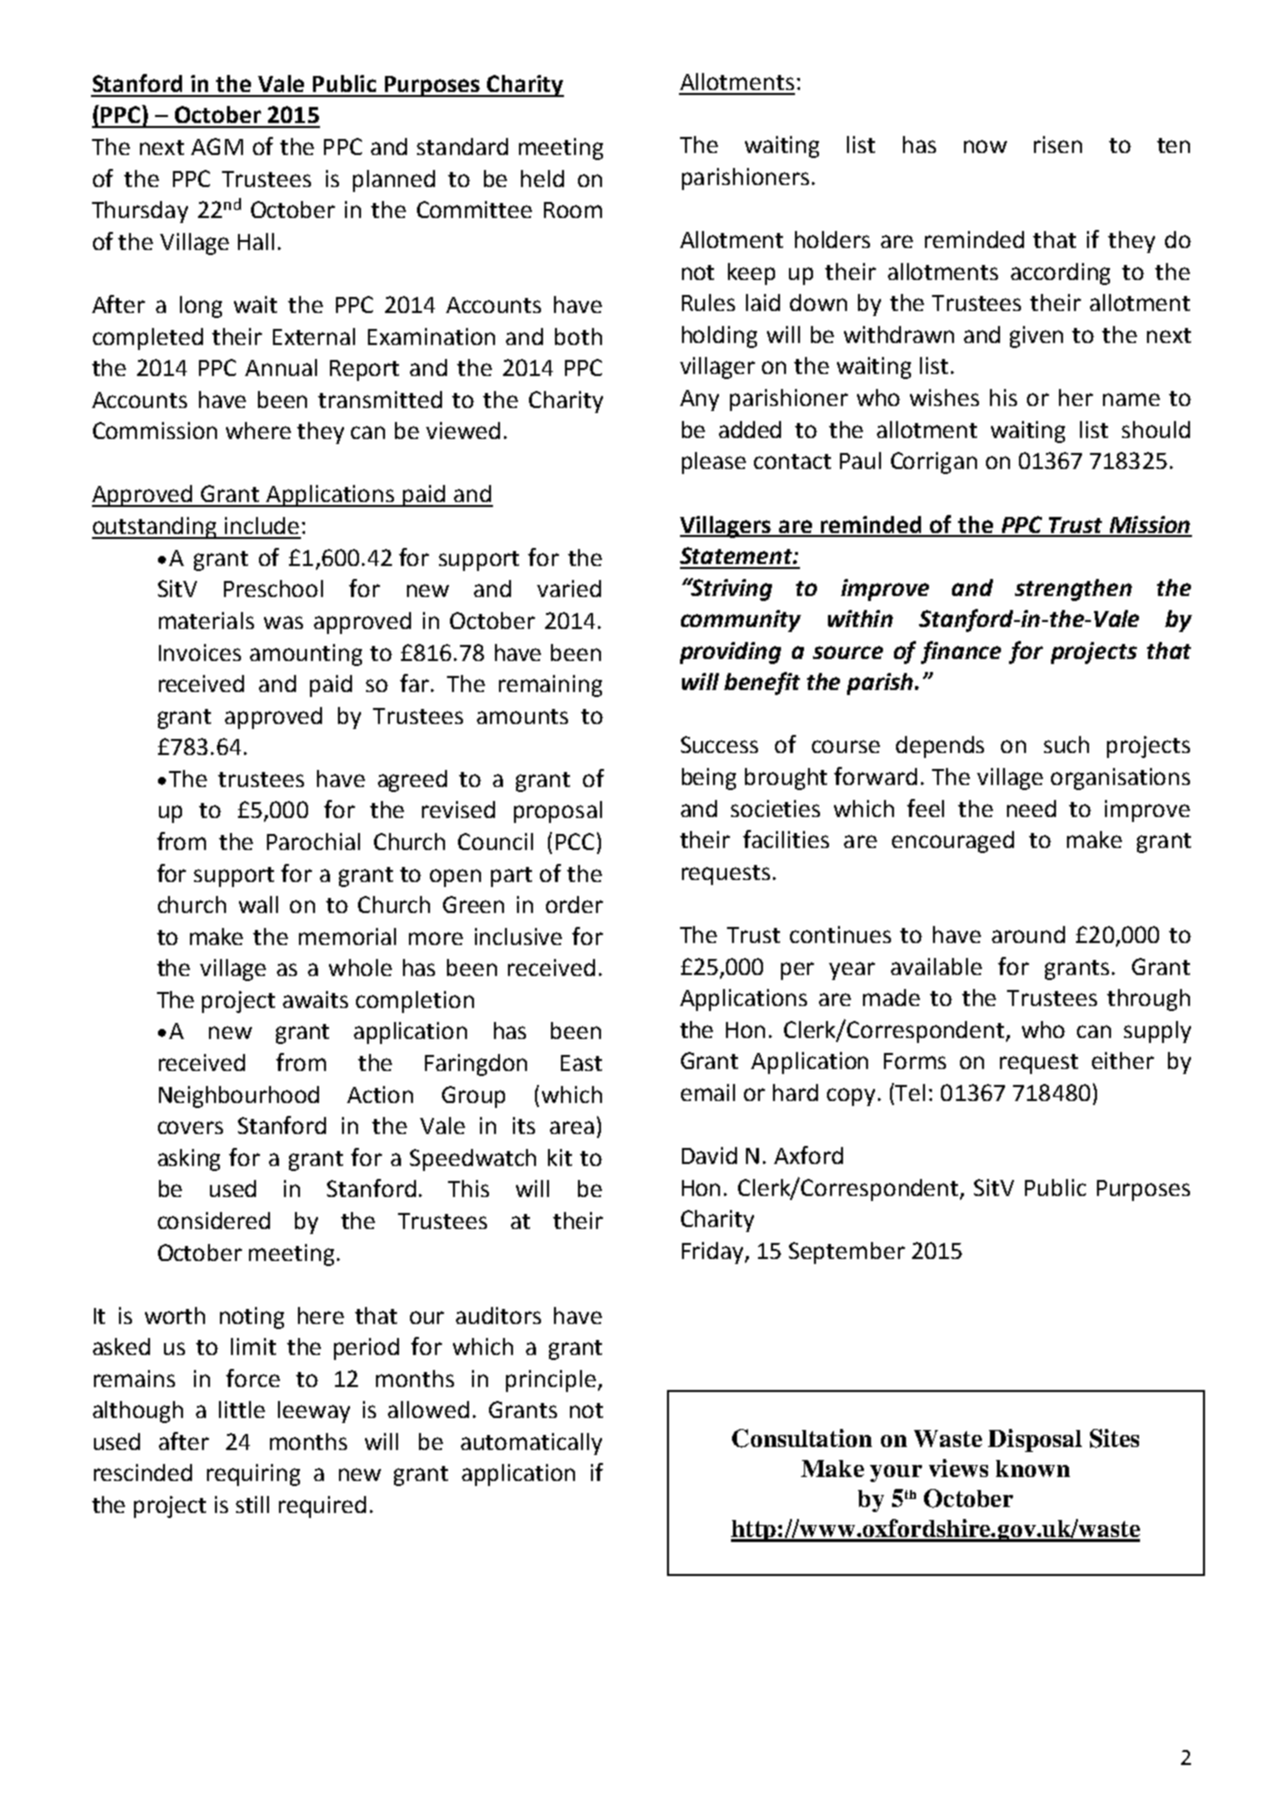 The width and height of the document is (1283, 1815). Describe the element at coordinates (714, 463) in the document. I see `please` at that location.
